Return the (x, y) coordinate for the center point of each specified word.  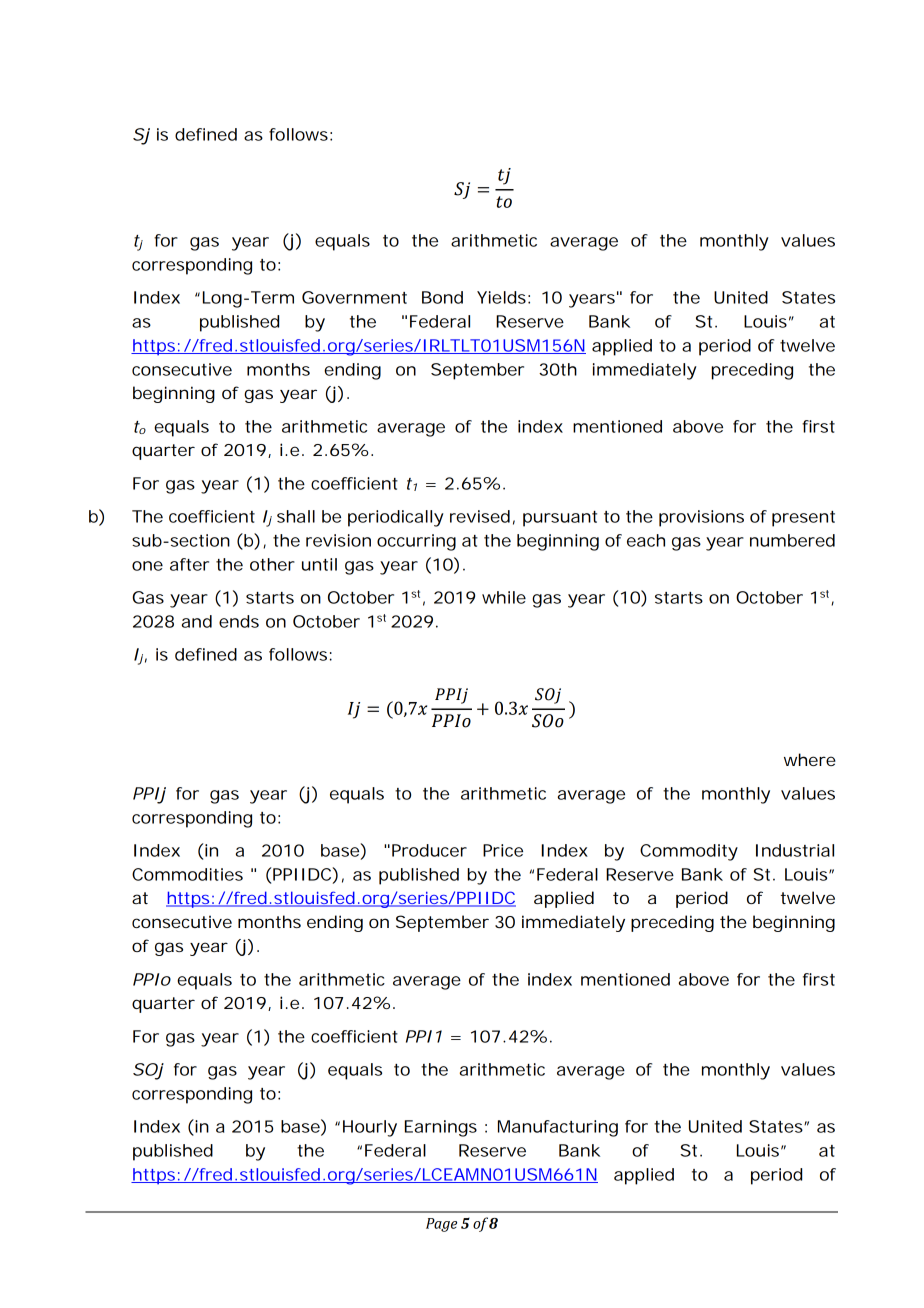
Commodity (689, 852)
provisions (701, 518)
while (504, 597)
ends (239, 621)
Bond (442, 297)
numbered (792, 540)
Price (503, 850)
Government (354, 297)
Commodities (187, 874)
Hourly (370, 1128)
